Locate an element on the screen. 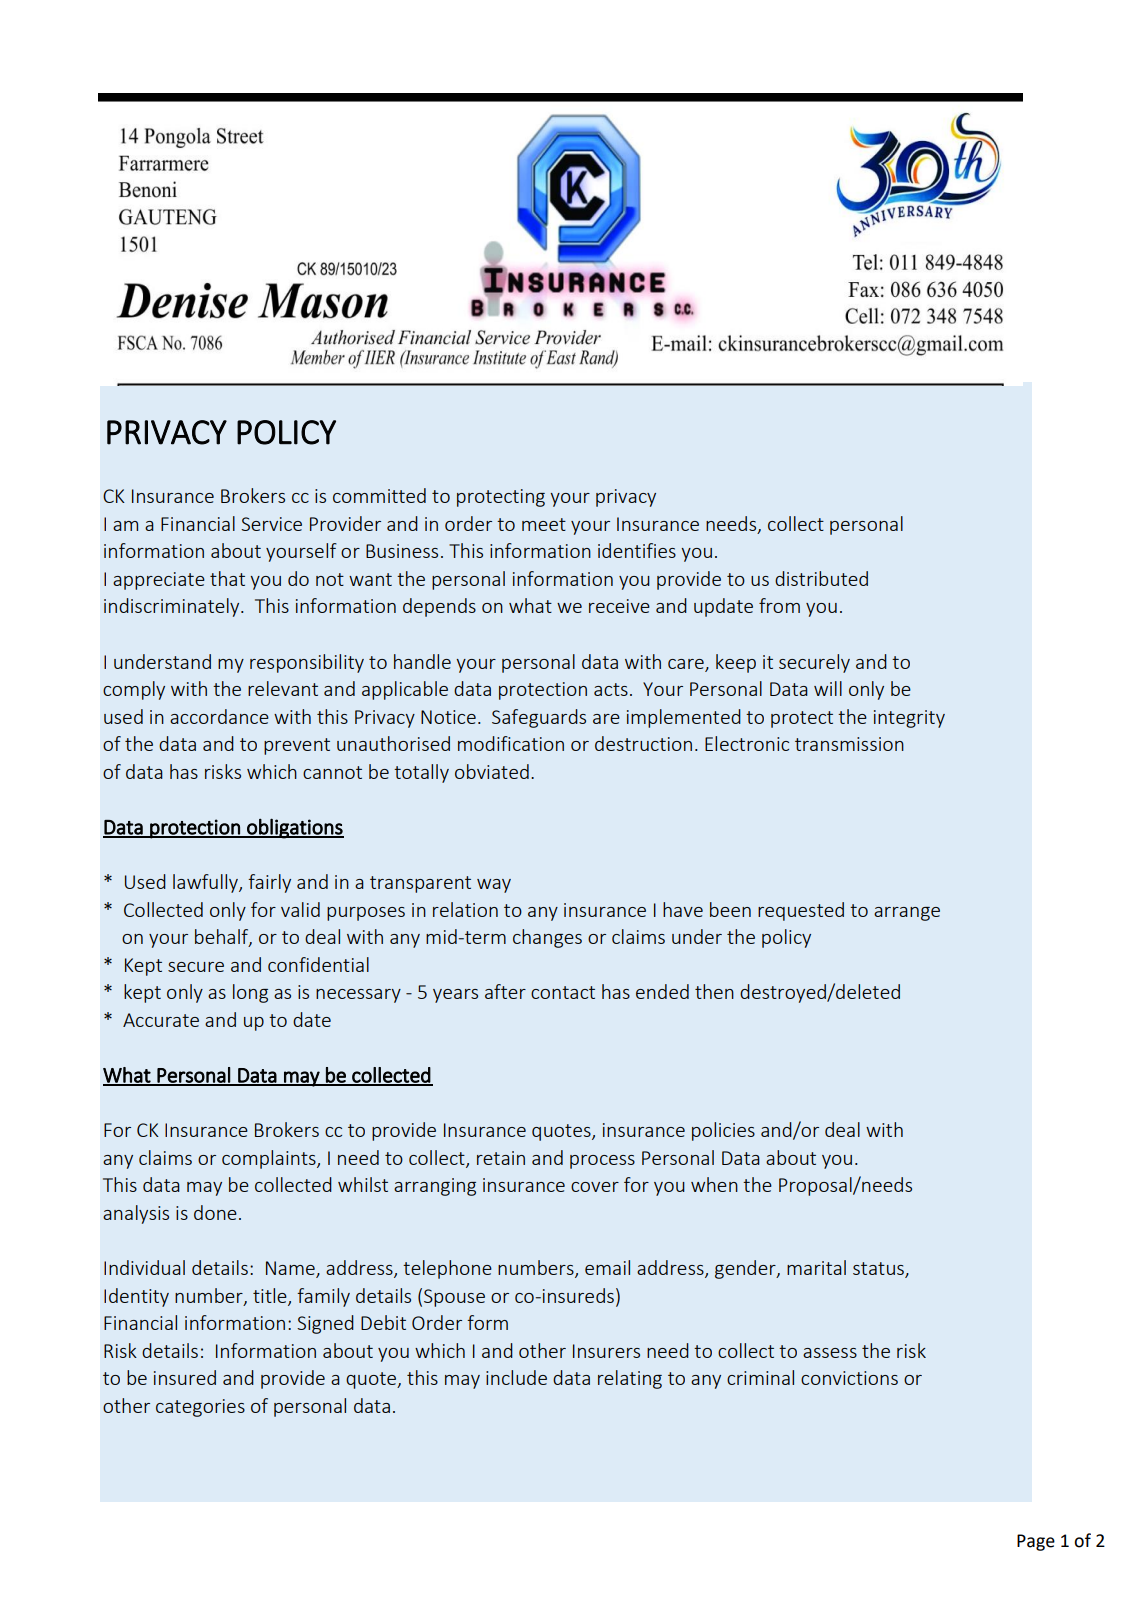 The image size is (1130, 1598). fairly is located at coordinates (269, 883).
